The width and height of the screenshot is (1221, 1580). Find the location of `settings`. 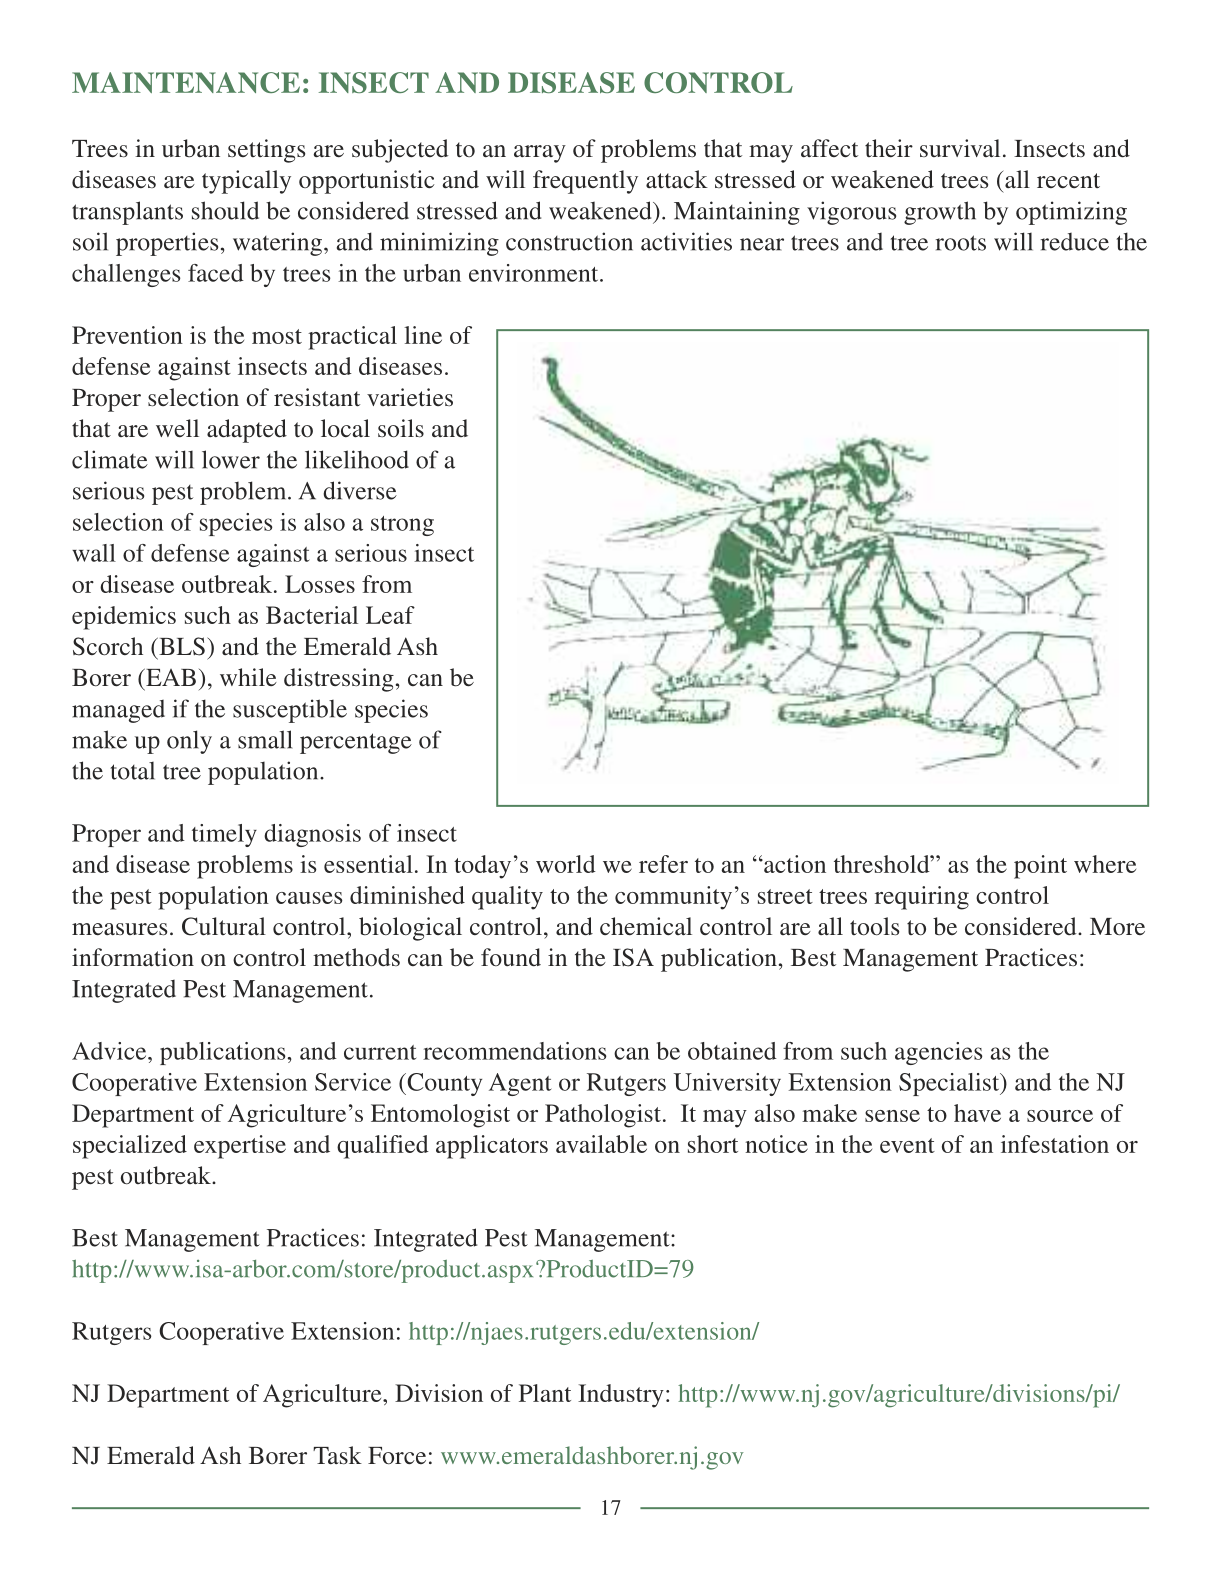

settings is located at coordinates (266, 151).
